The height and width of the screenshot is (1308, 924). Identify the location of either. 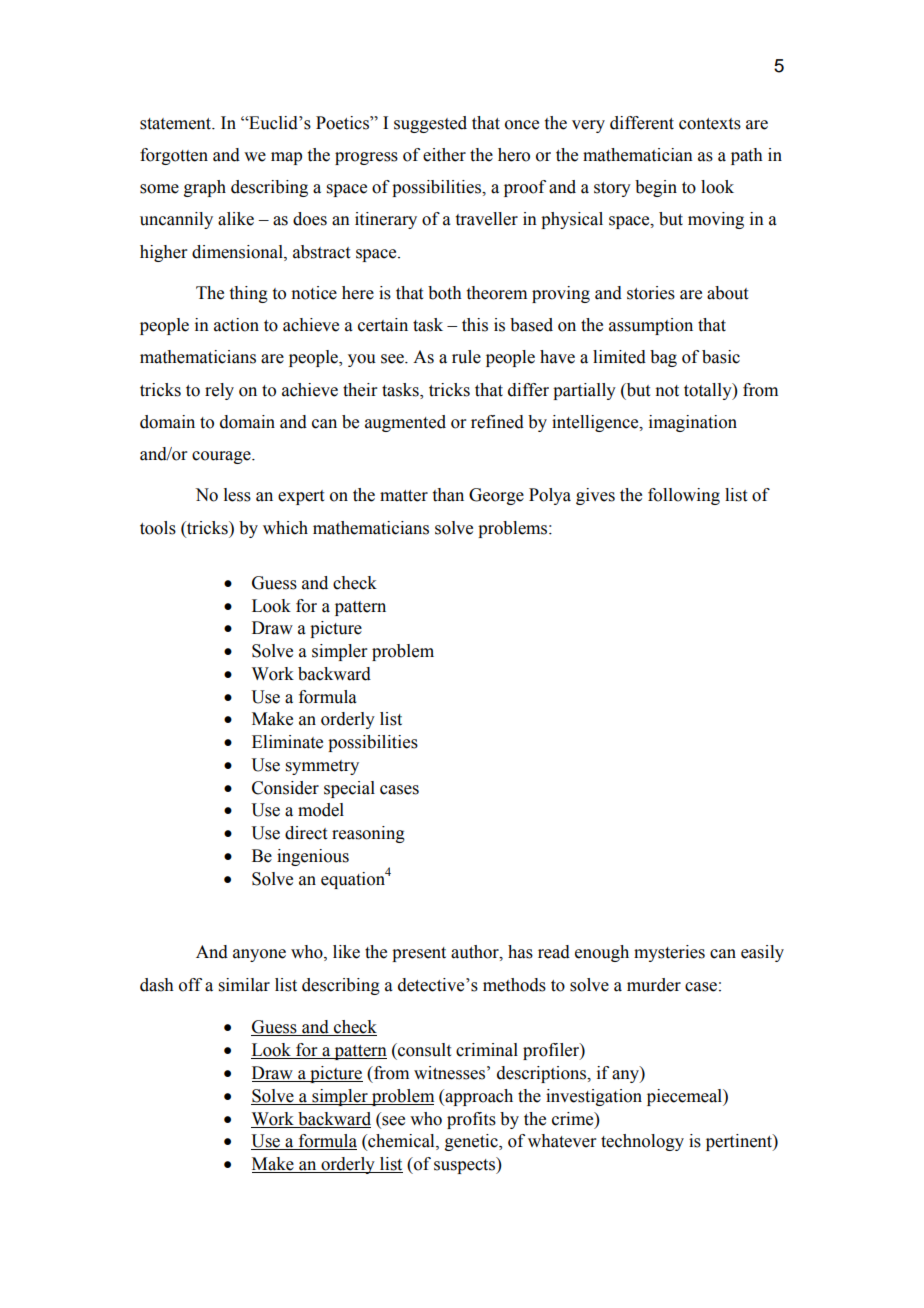
(444, 155).
